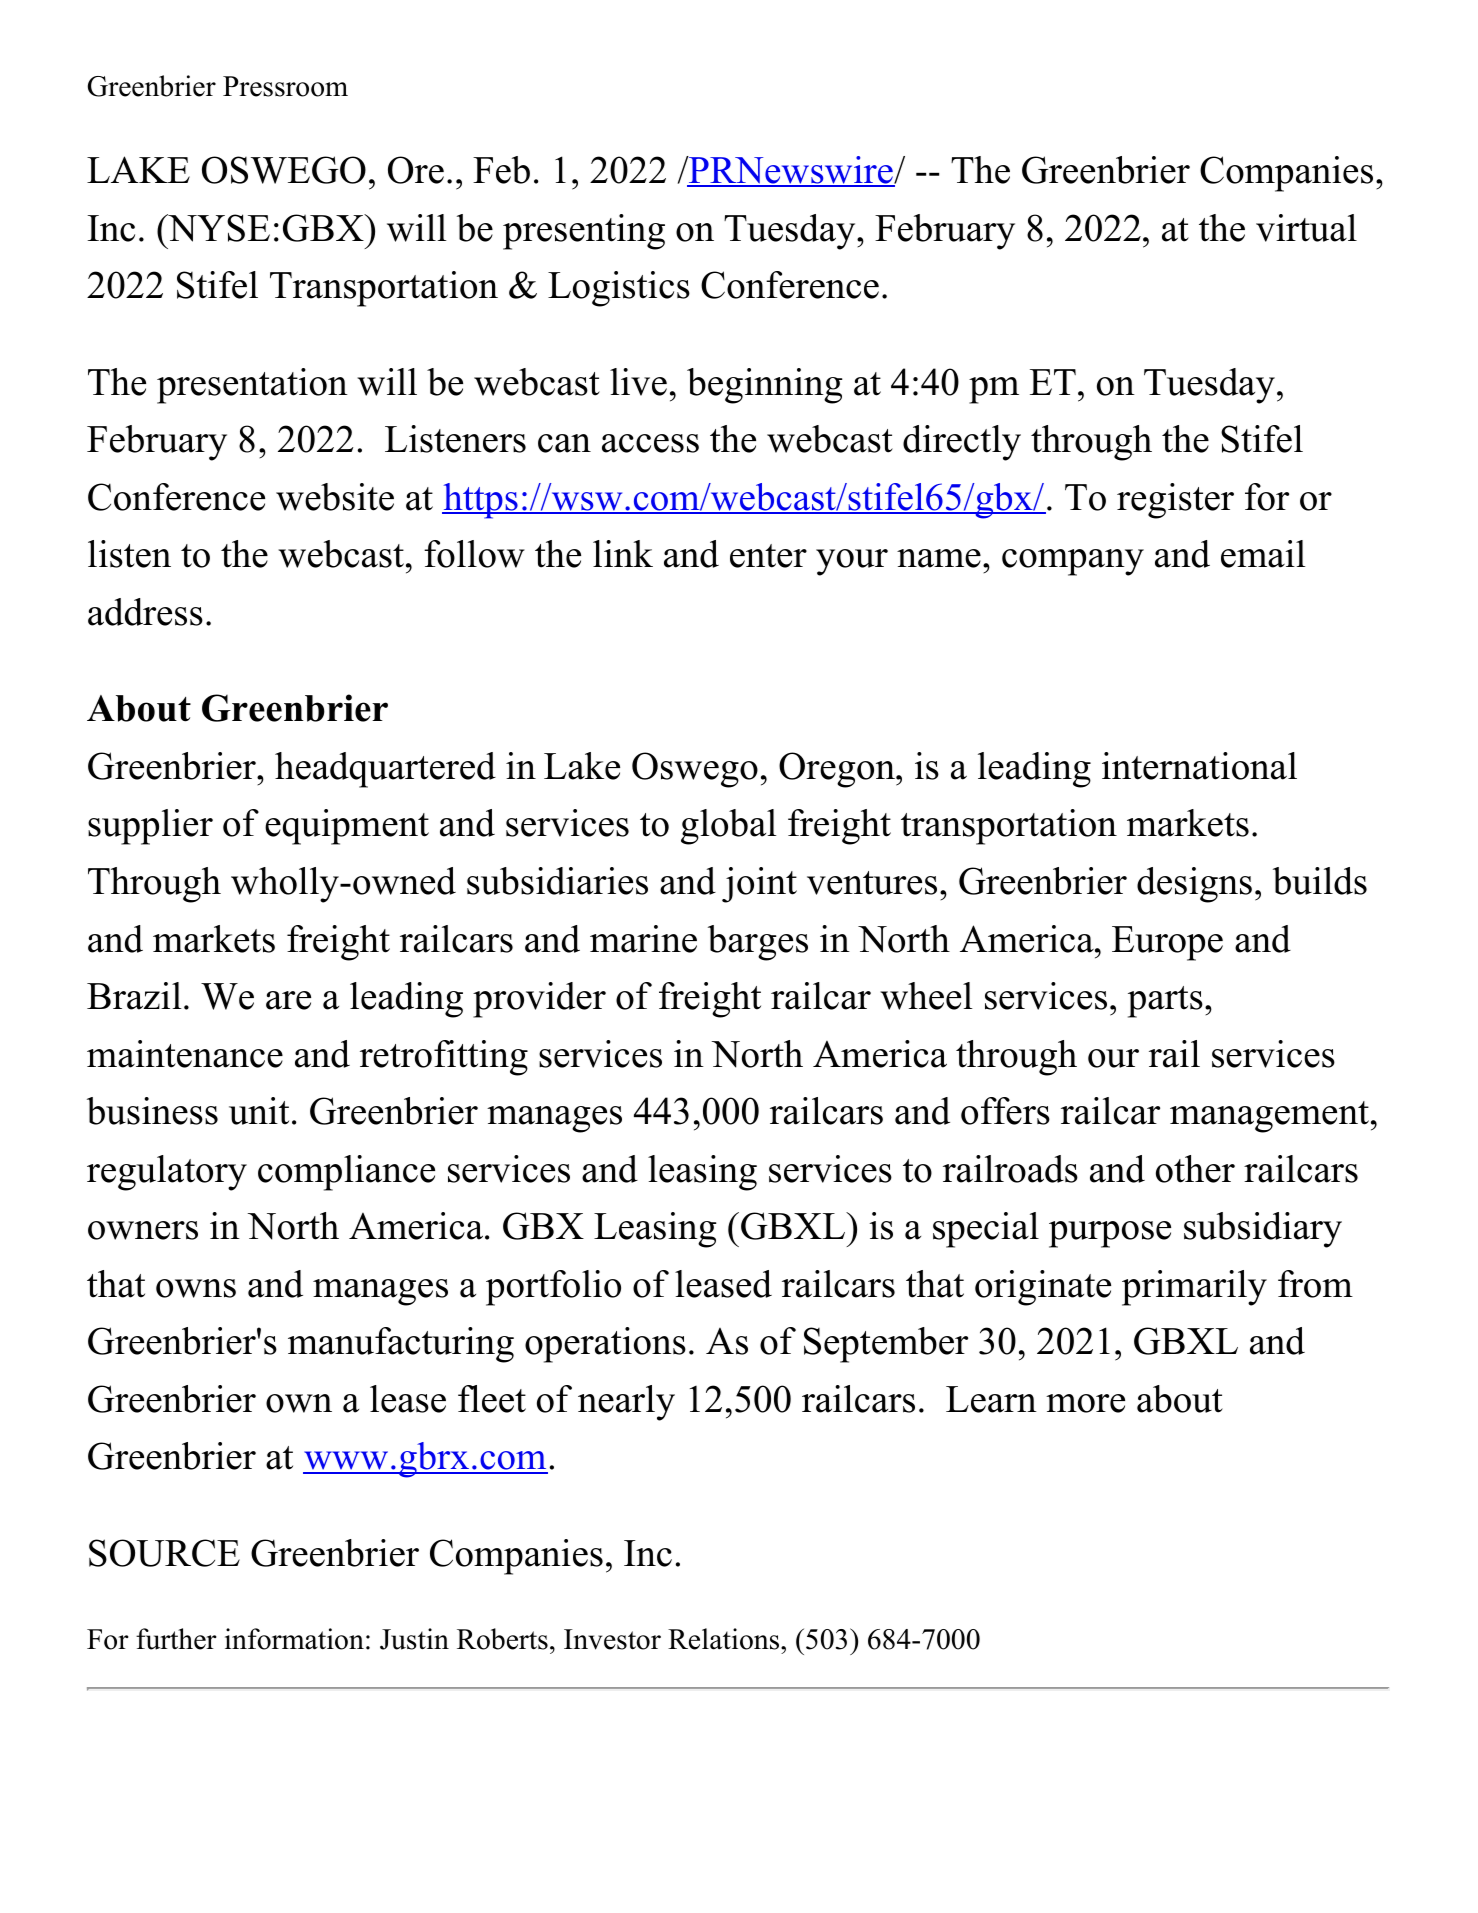  I want to click on joint, so click(759, 885).
